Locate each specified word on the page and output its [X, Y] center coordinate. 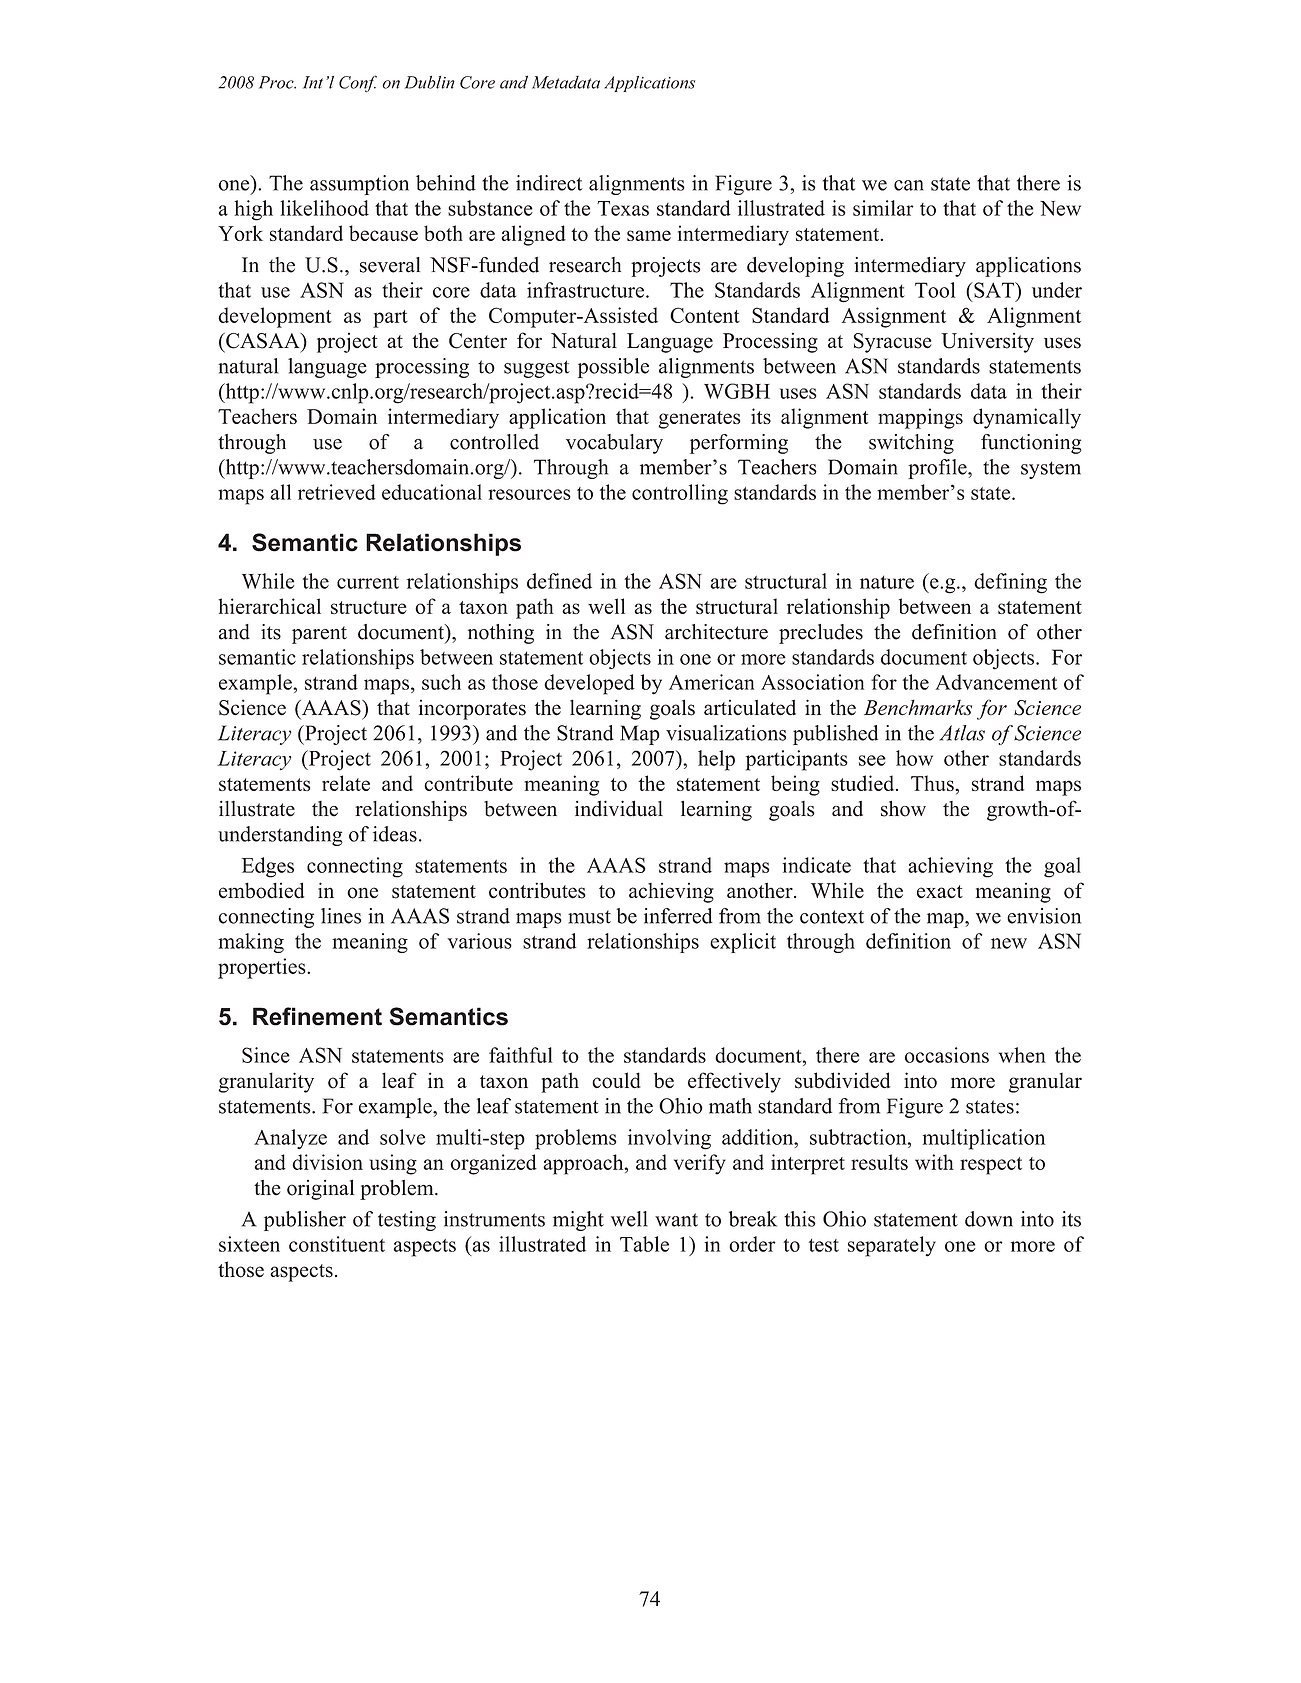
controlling [680, 494]
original [321, 1189]
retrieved [337, 492]
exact [940, 892]
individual [619, 808]
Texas [623, 208]
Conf [358, 84]
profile [938, 469]
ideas [395, 834]
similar [883, 208]
